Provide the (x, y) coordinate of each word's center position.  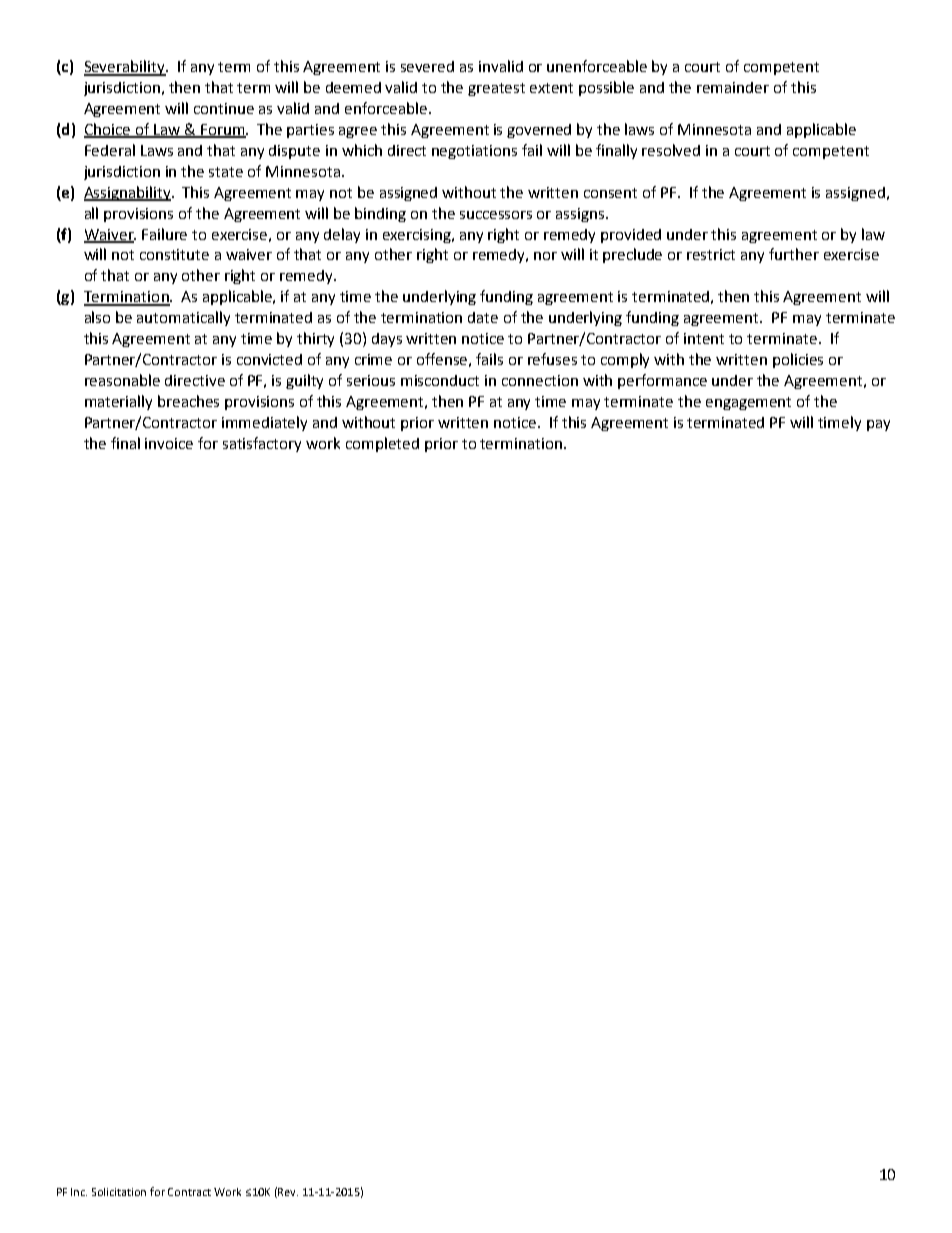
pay (878, 425)
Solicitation (119, 1192)
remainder (733, 87)
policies (798, 360)
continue (224, 108)
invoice (169, 443)
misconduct (440, 380)
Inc (79, 1192)
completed (382, 444)
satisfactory (262, 444)
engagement (748, 403)
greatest (496, 89)
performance (662, 381)
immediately (264, 423)
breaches (188, 401)
